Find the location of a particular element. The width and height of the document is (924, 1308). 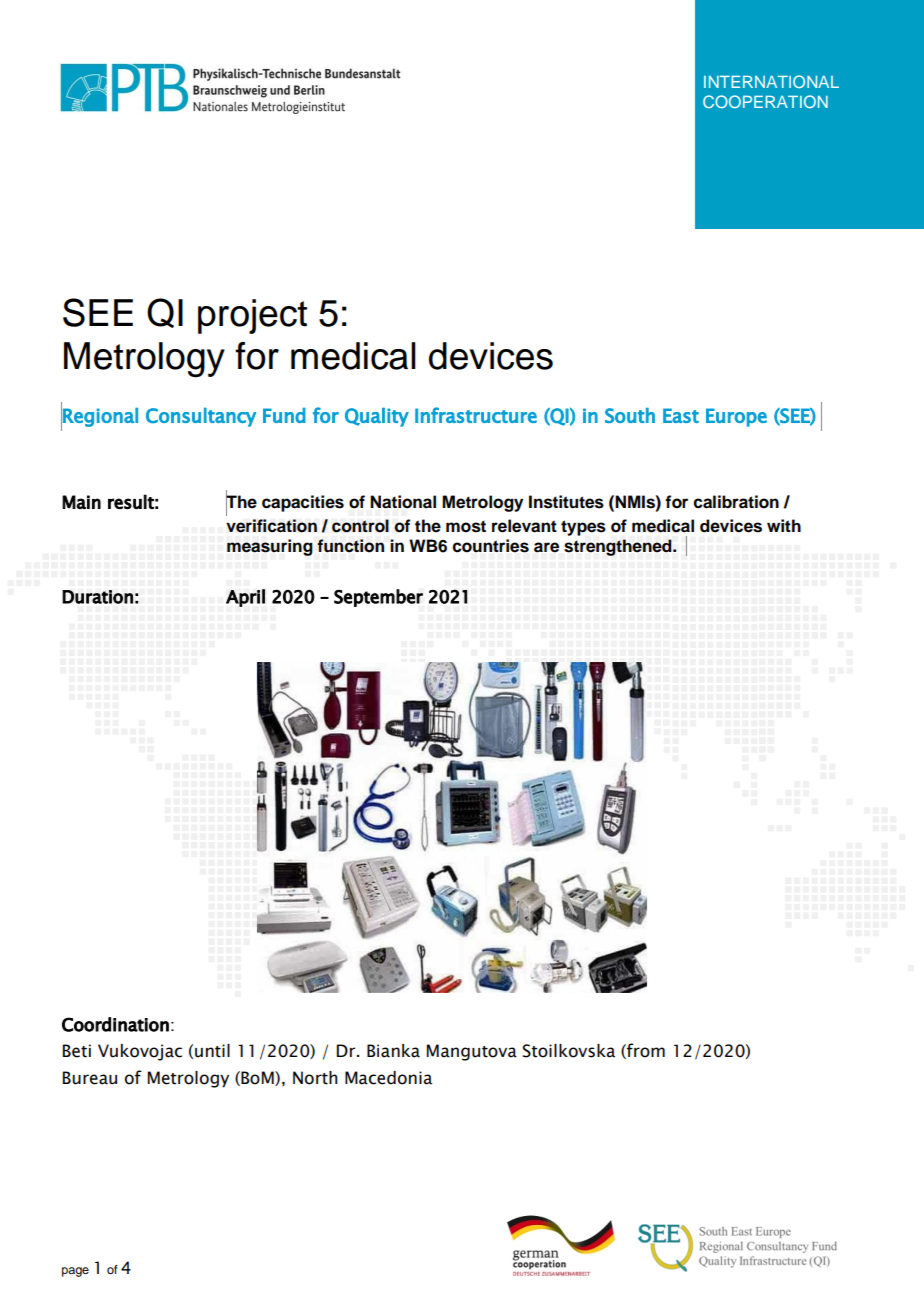

project is located at coordinates (252, 316).
